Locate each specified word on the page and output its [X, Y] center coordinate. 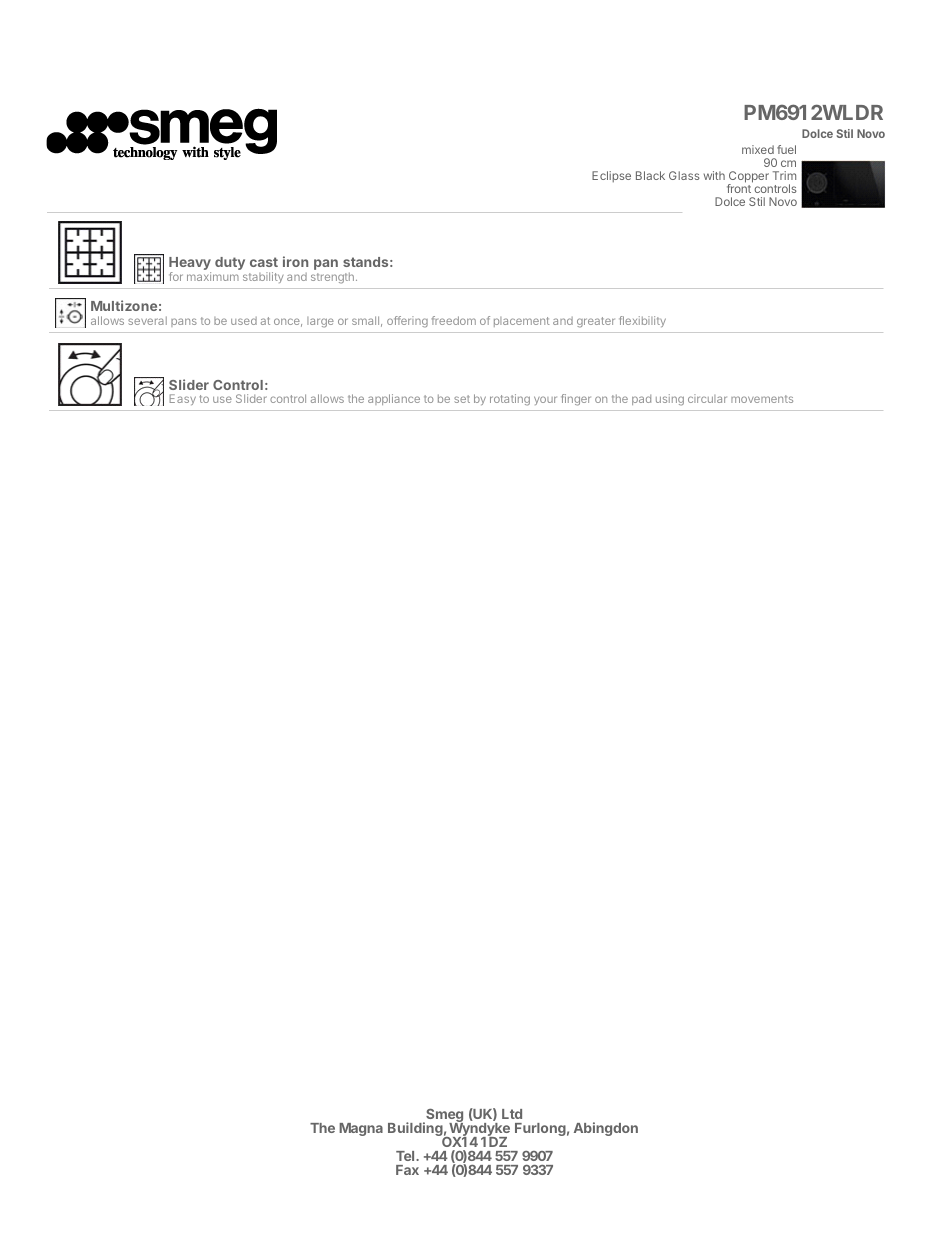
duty [230, 263]
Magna [361, 1129]
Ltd [512, 1114]
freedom [454, 320]
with [714, 175]
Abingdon [606, 1129]
